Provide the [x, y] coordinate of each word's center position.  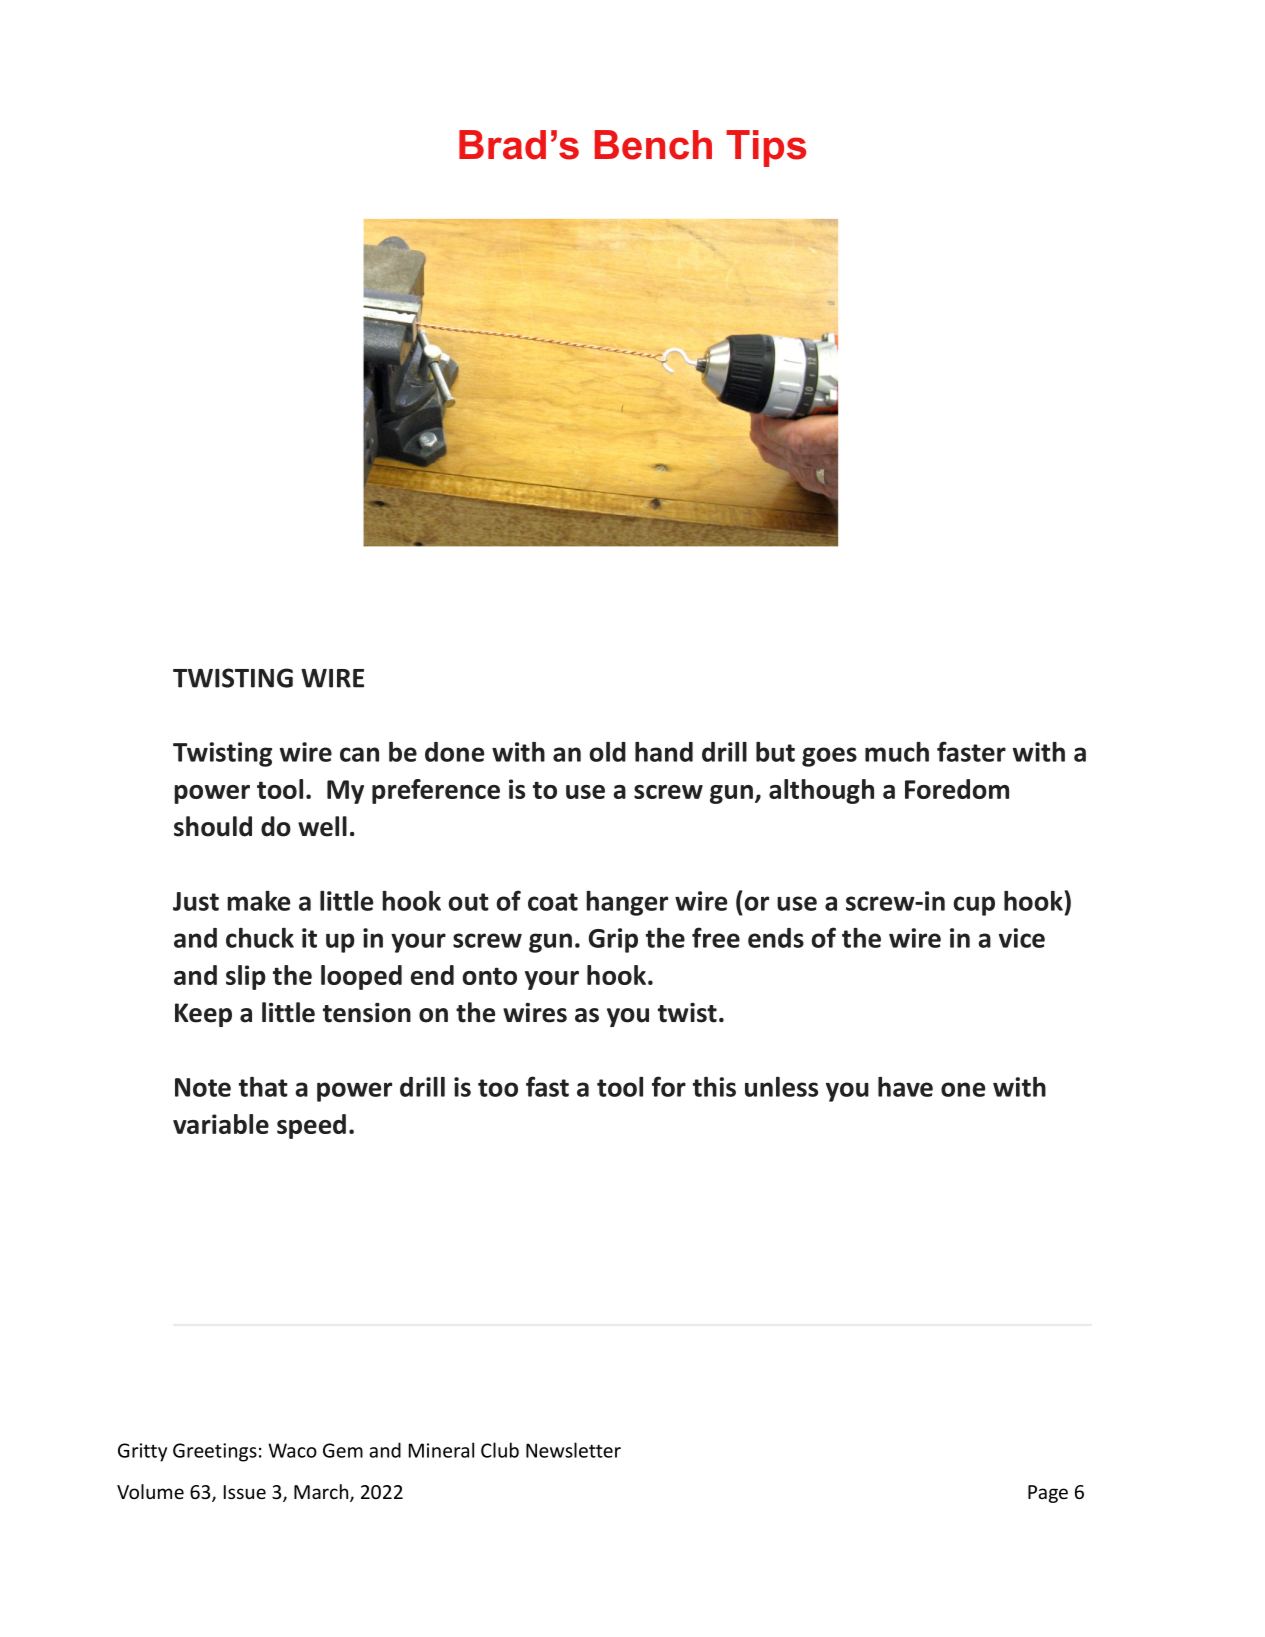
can [359, 754]
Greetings [215, 1452]
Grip [613, 940]
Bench [653, 145]
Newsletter [573, 1450]
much [897, 752]
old [608, 752]
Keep [203, 1015]
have [905, 1087]
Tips [766, 148]
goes [829, 757]
